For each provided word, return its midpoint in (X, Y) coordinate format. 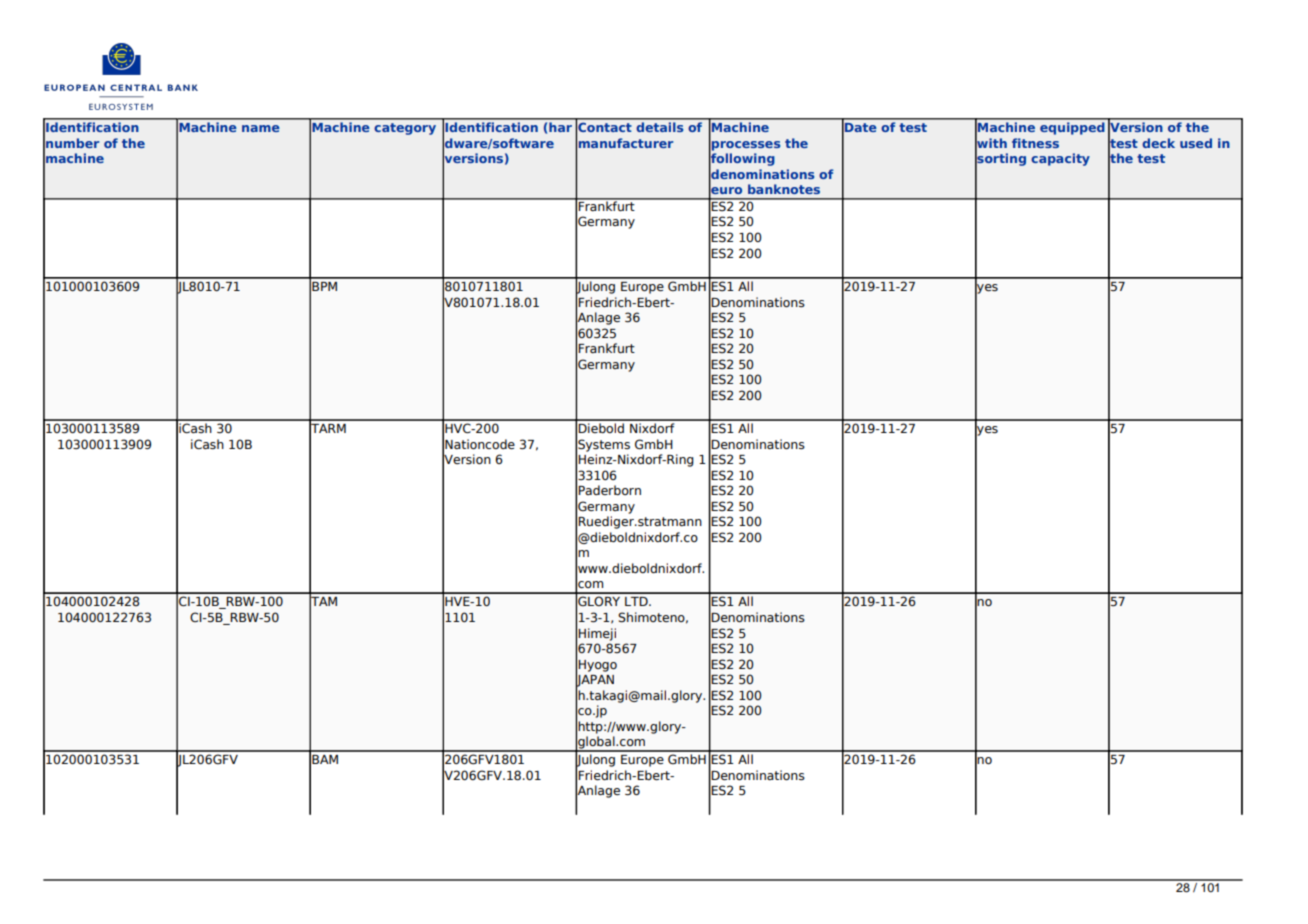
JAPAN (595, 680)
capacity (1060, 159)
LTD (637, 601)
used (1196, 143)
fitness (1035, 143)
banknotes (784, 189)
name (261, 128)
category (405, 129)
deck (1158, 143)
